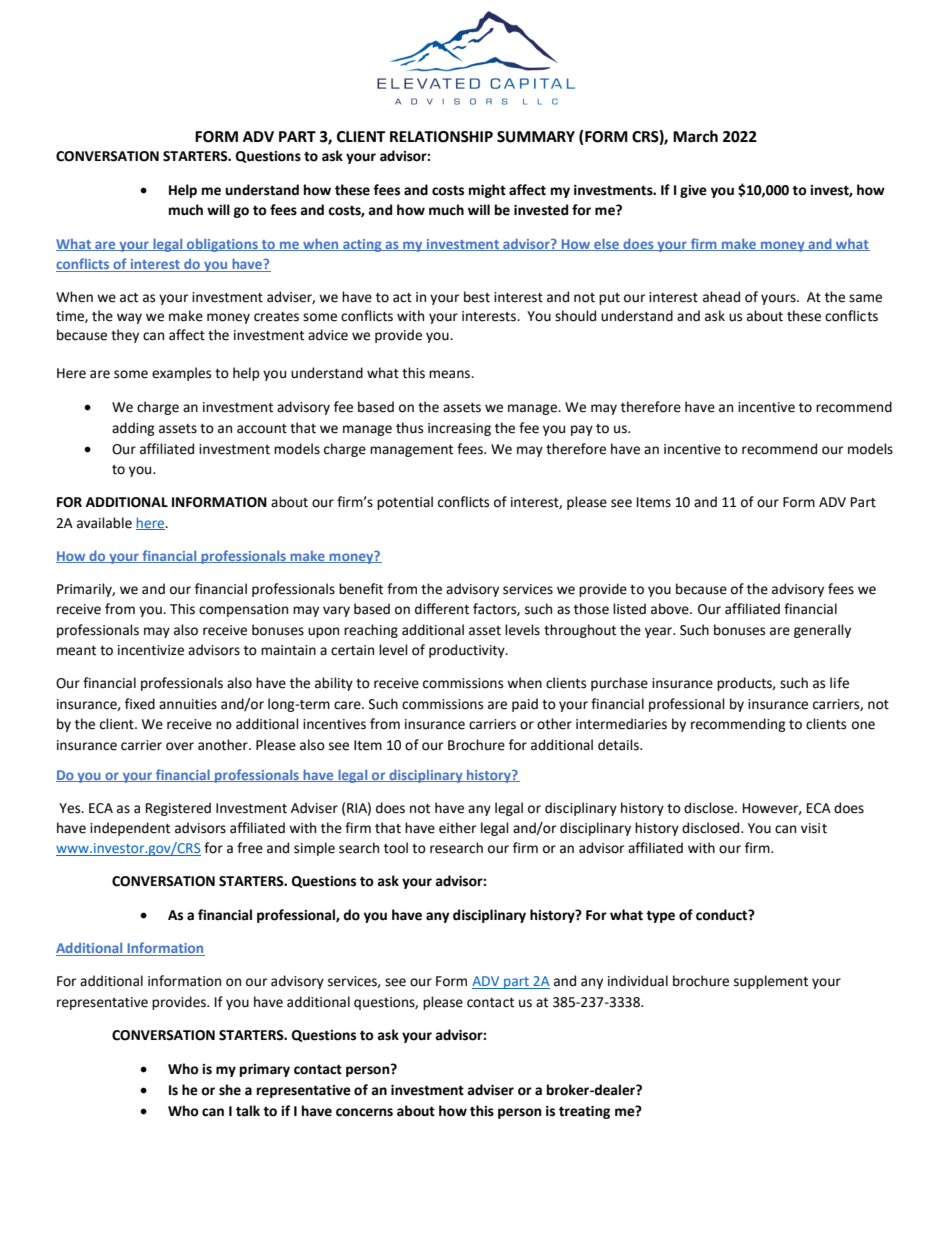 Image resolution: width=952 pixels, height=1233 pixels. What do you see at coordinates (693, 191) in the screenshot?
I see `give` at bounding box center [693, 191].
